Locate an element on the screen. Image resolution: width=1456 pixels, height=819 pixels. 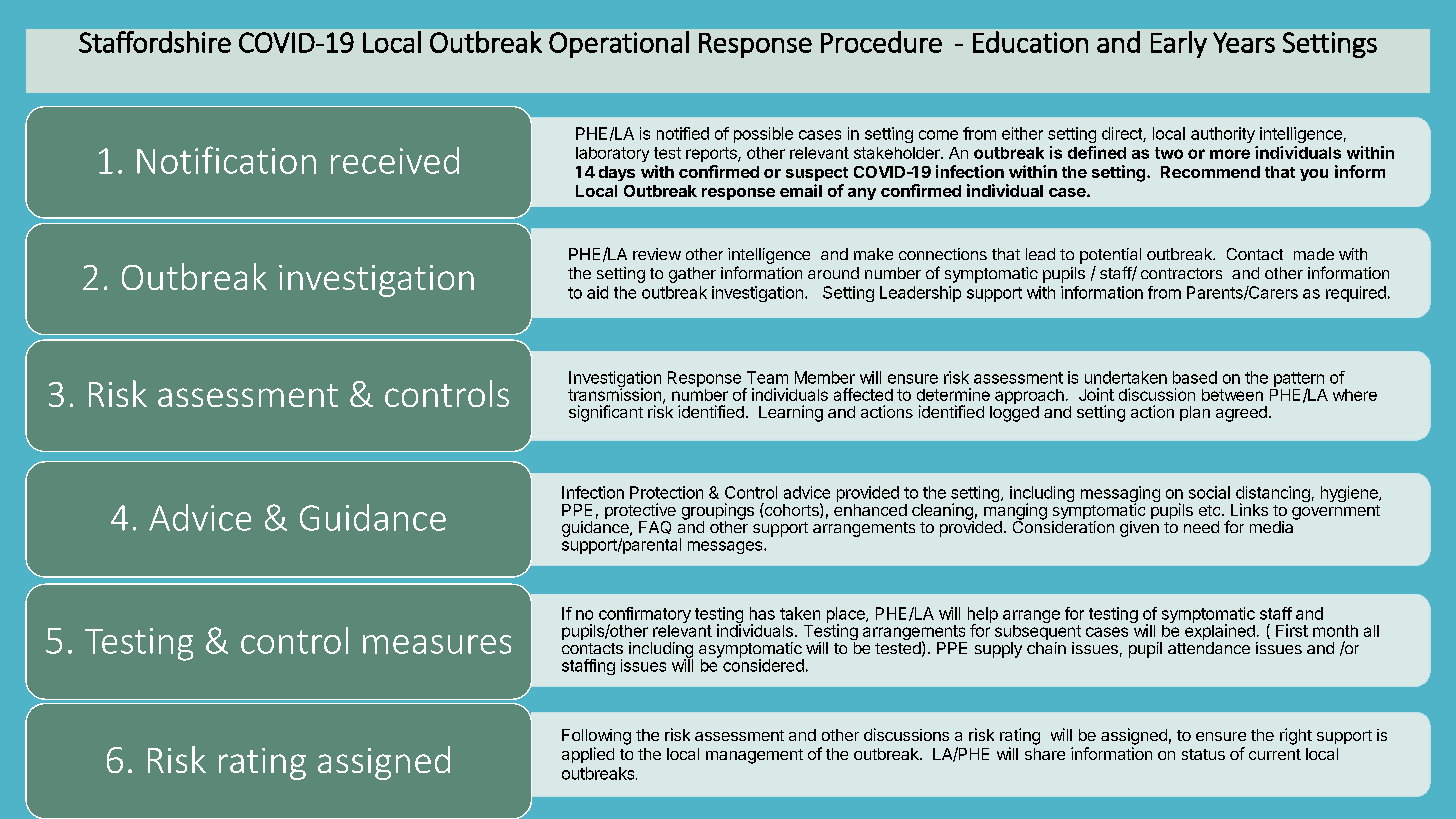
Following is located at coordinates (596, 737).
